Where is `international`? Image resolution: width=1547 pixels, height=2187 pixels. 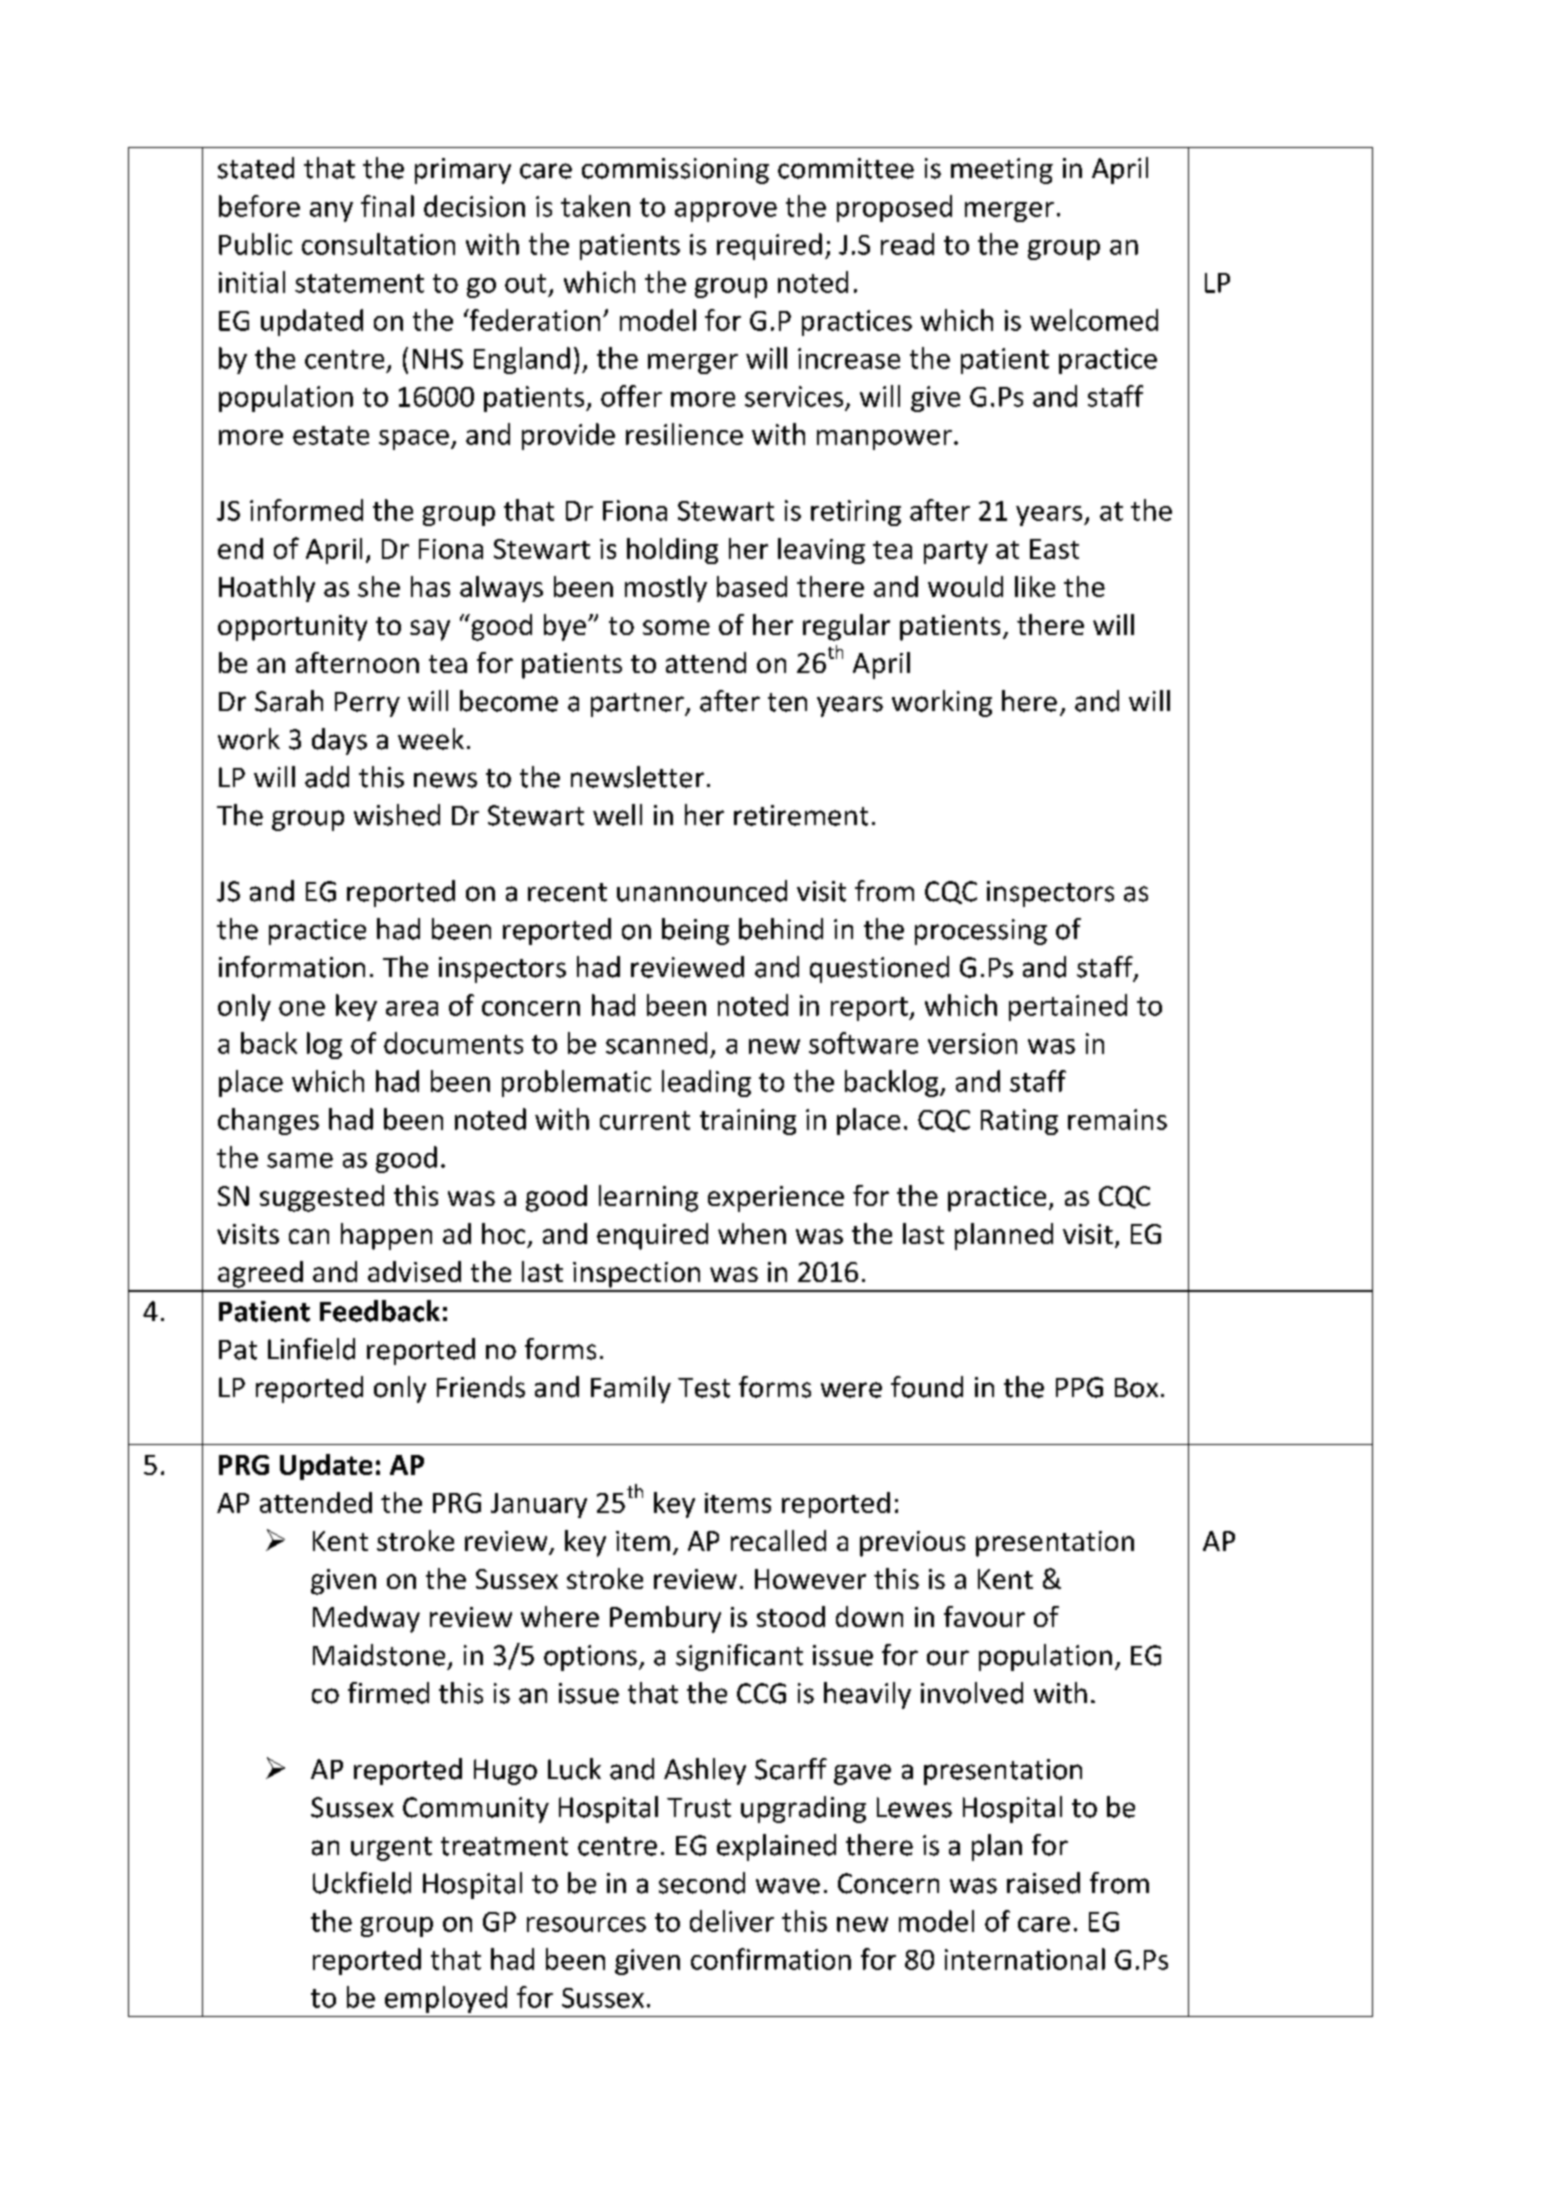
international is located at coordinates (1025, 1959).
